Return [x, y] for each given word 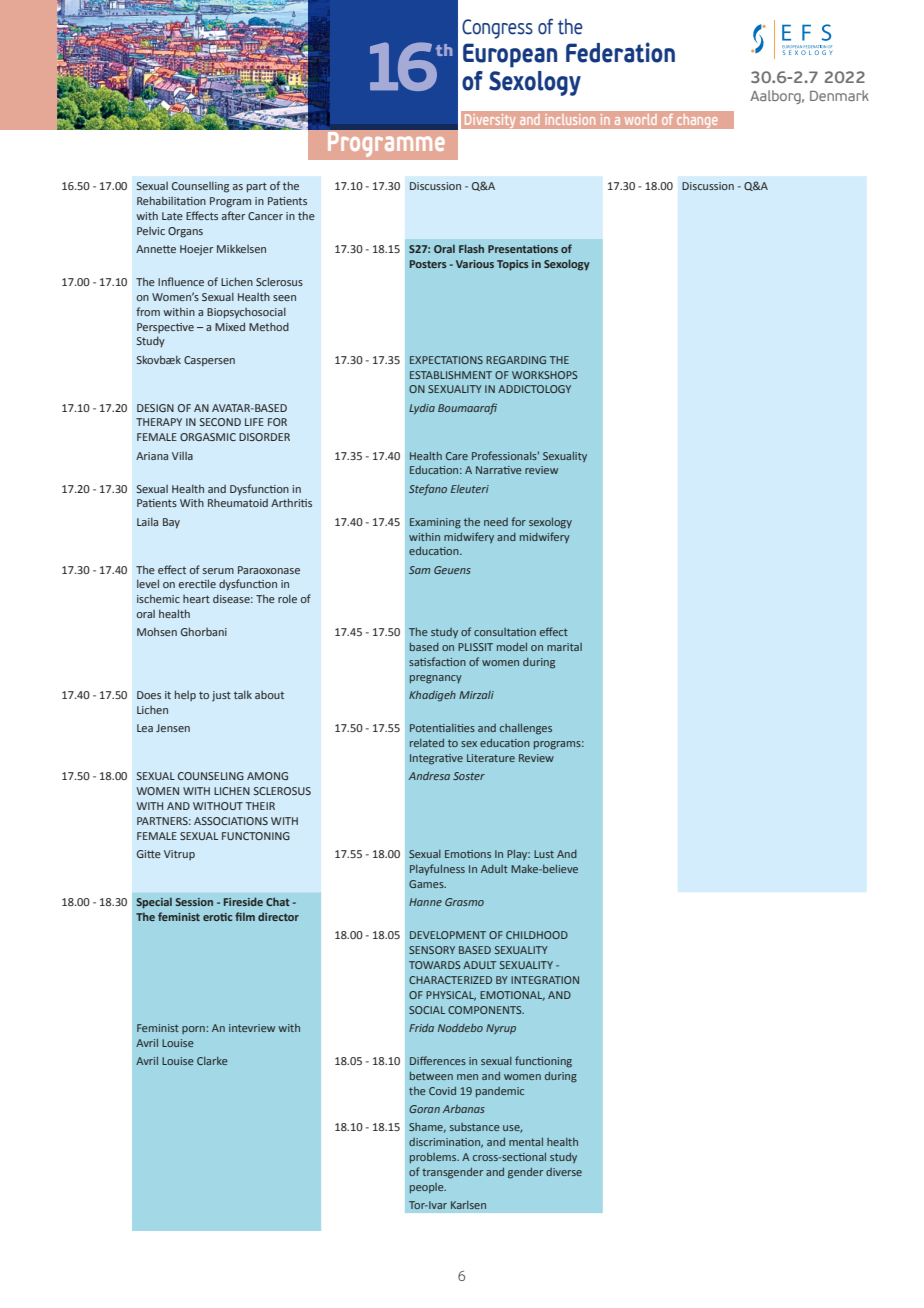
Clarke [212, 1061]
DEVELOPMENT [448, 935]
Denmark [839, 95]
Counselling [200, 187]
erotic [217, 917]
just [221, 696]
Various [475, 264]
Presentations [523, 249]
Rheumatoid [238, 503]
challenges [526, 729]
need [496, 522]
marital [564, 647]
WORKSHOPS [545, 375]
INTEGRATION [545, 980]
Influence [181, 281]
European [510, 55]
